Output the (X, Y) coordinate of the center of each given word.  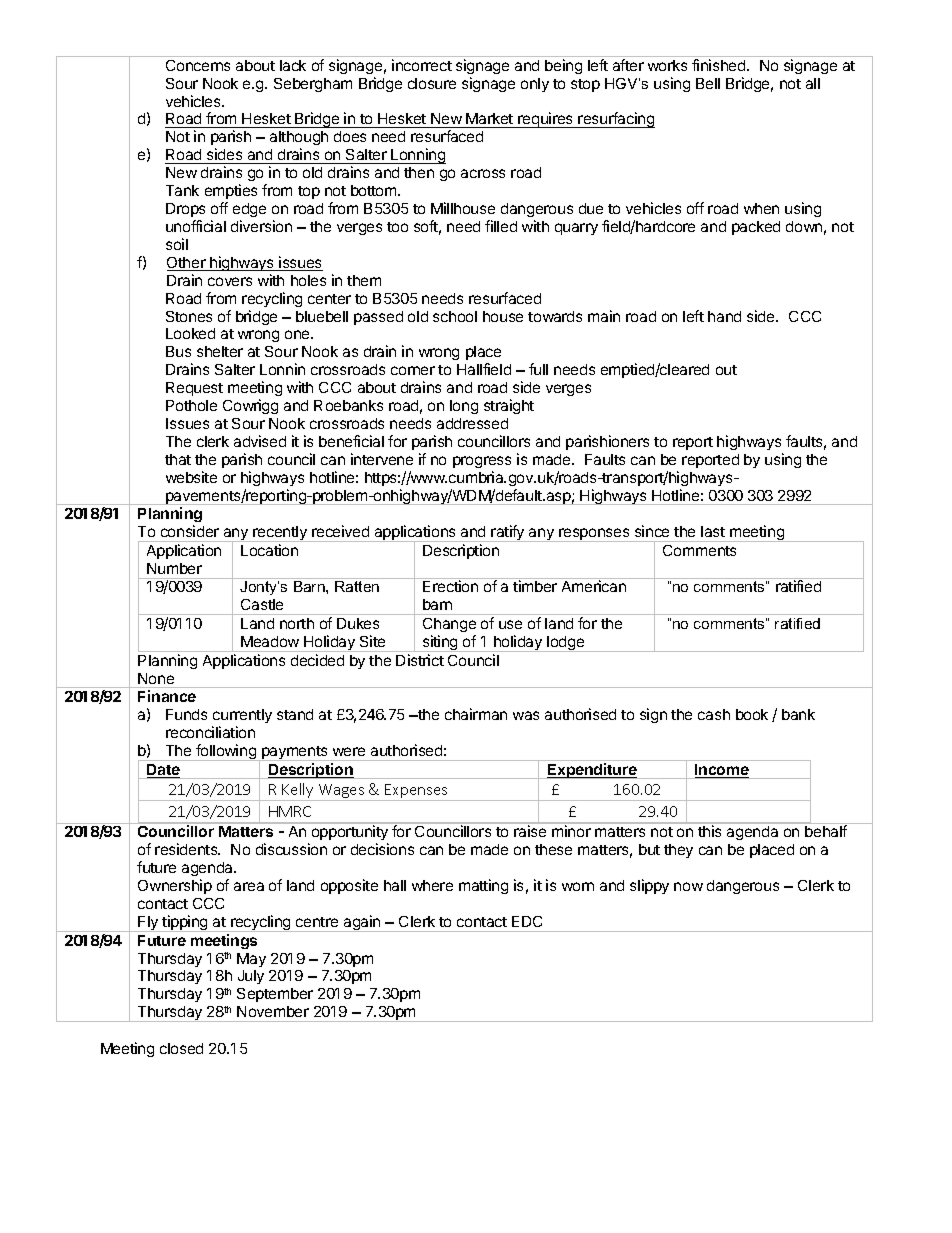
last (713, 531)
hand (724, 316)
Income (722, 771)
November (273, 1011)
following (226, 752)
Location (269, 550)
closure (432, 83)
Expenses (416, 792)
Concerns (198, 65)
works (667, 65)
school (455, 316)
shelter (220, 351)
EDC (527, 921)
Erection (450, 586)
